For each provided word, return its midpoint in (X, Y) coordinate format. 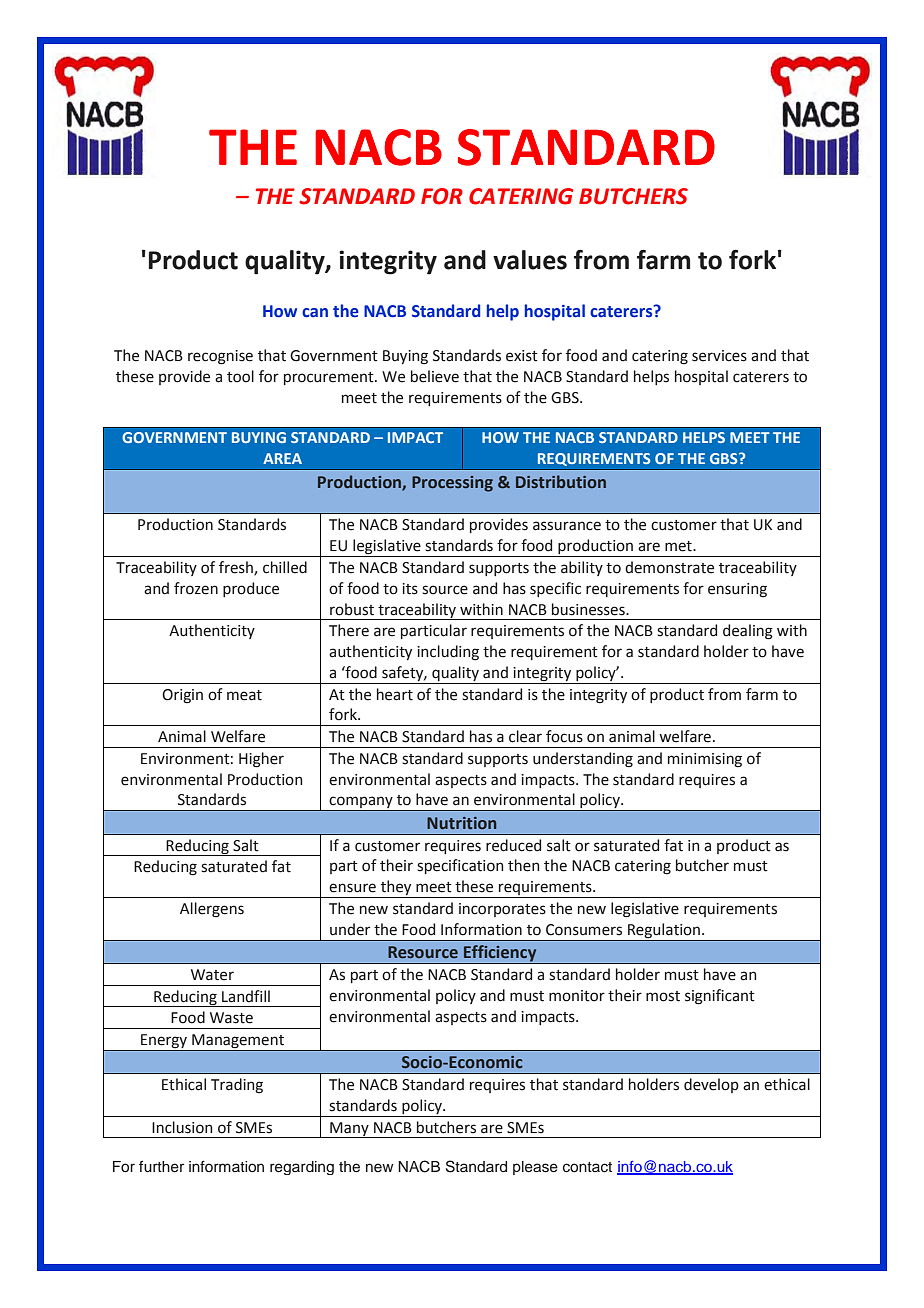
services (719, 356)
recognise (220, 357)
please (535, 1168)
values (530, 260)
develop (711, 1085)
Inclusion (182, 1127)
